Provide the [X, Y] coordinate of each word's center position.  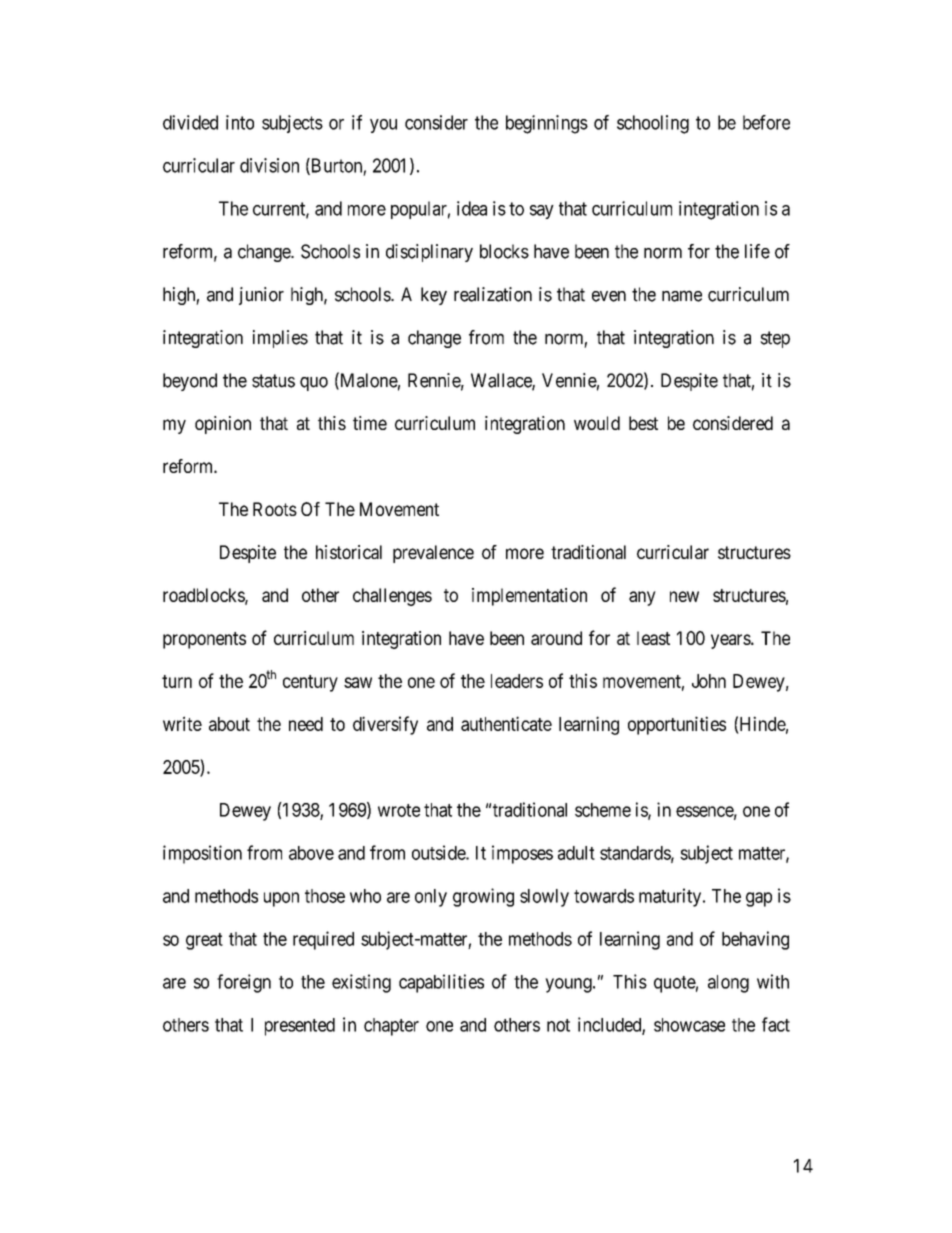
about [229, 724]
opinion [223, 425]
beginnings [547, 124]
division [269, 165]
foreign [244, 983]
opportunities [677, 725]
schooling [653, 124]
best [643, 423]
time [370, 423]
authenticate [506, 723]
